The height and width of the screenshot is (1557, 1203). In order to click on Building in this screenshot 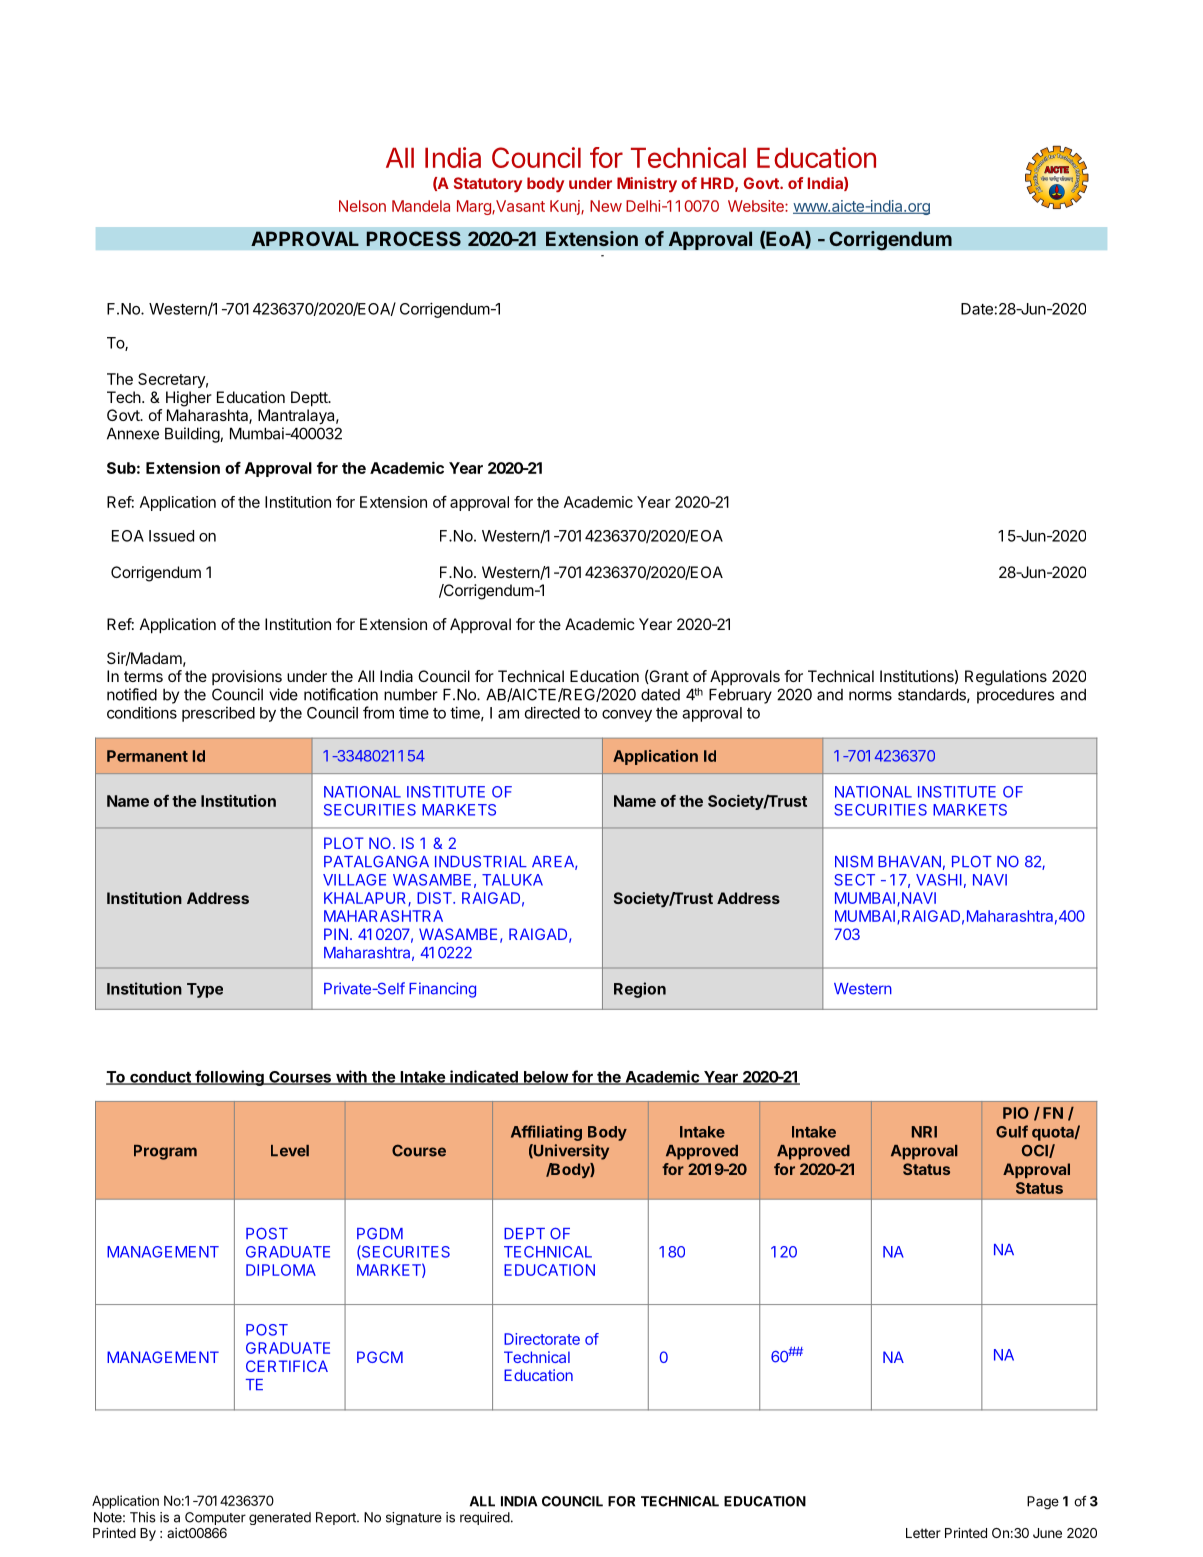, I will do `click(192, 435)`.
